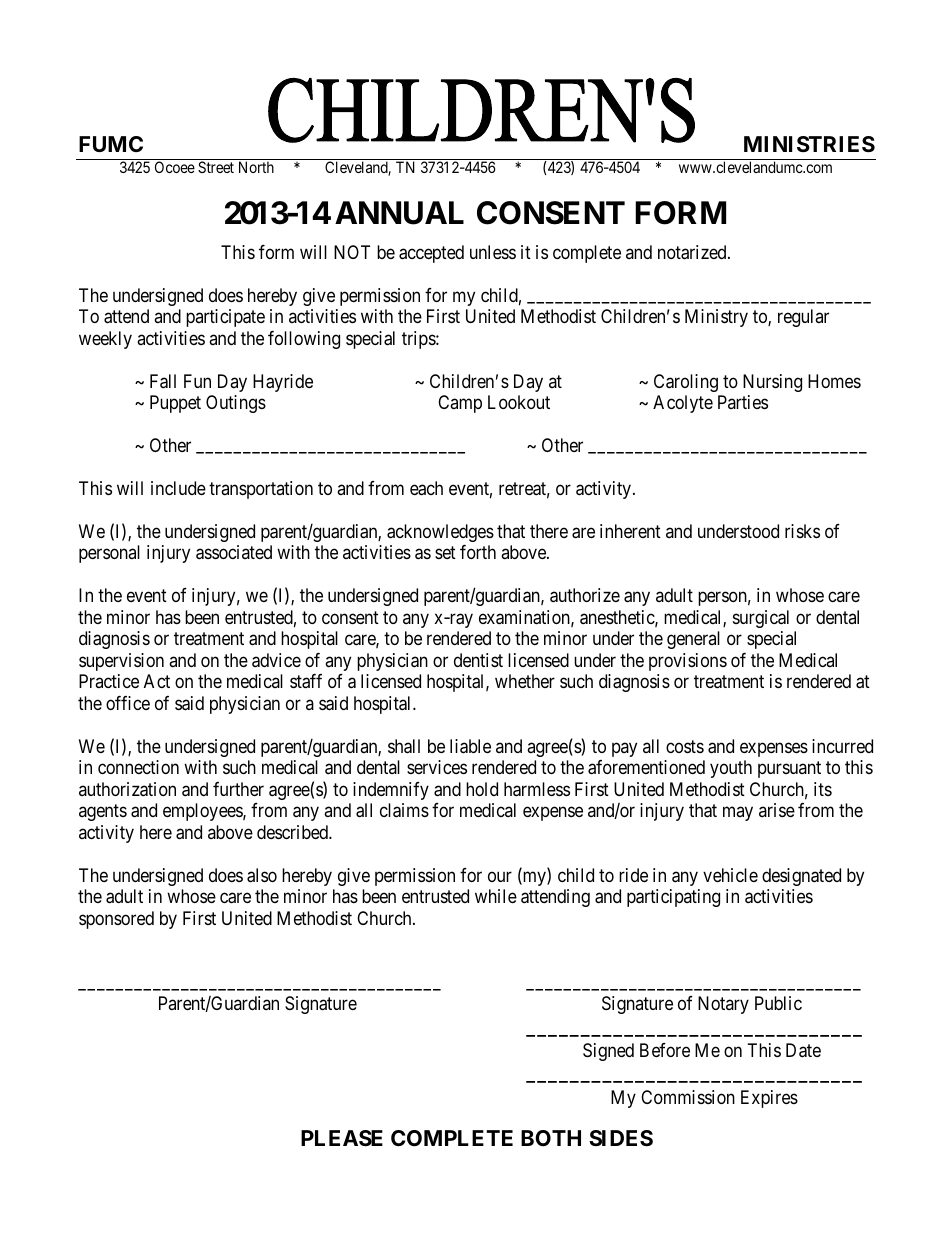  I want to click on may, so click(738, 814).
